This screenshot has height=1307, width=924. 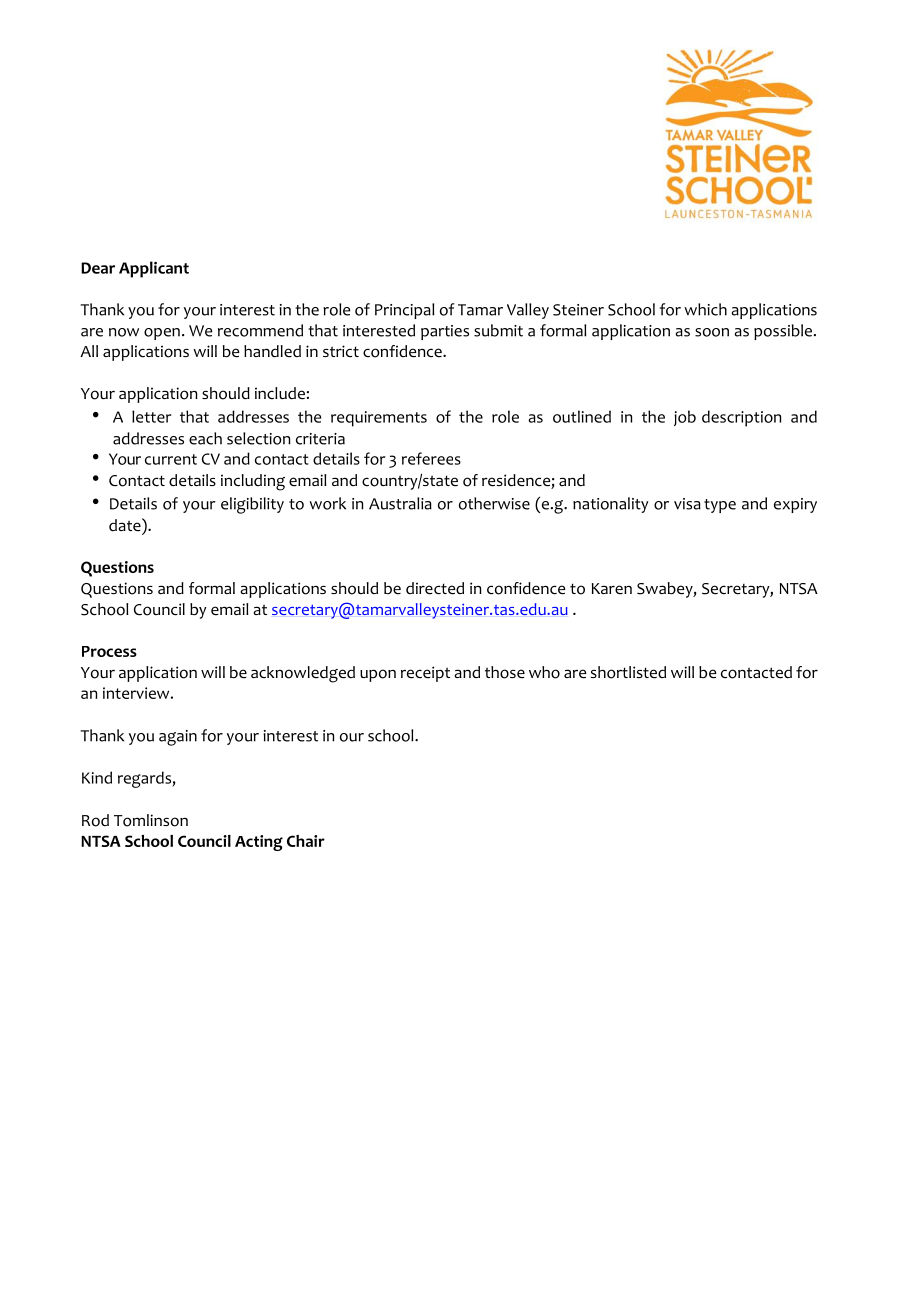 What do you see at coordinates (435, 588) in the screenshot?
I see `directed` at bounding box center [435, 588].
